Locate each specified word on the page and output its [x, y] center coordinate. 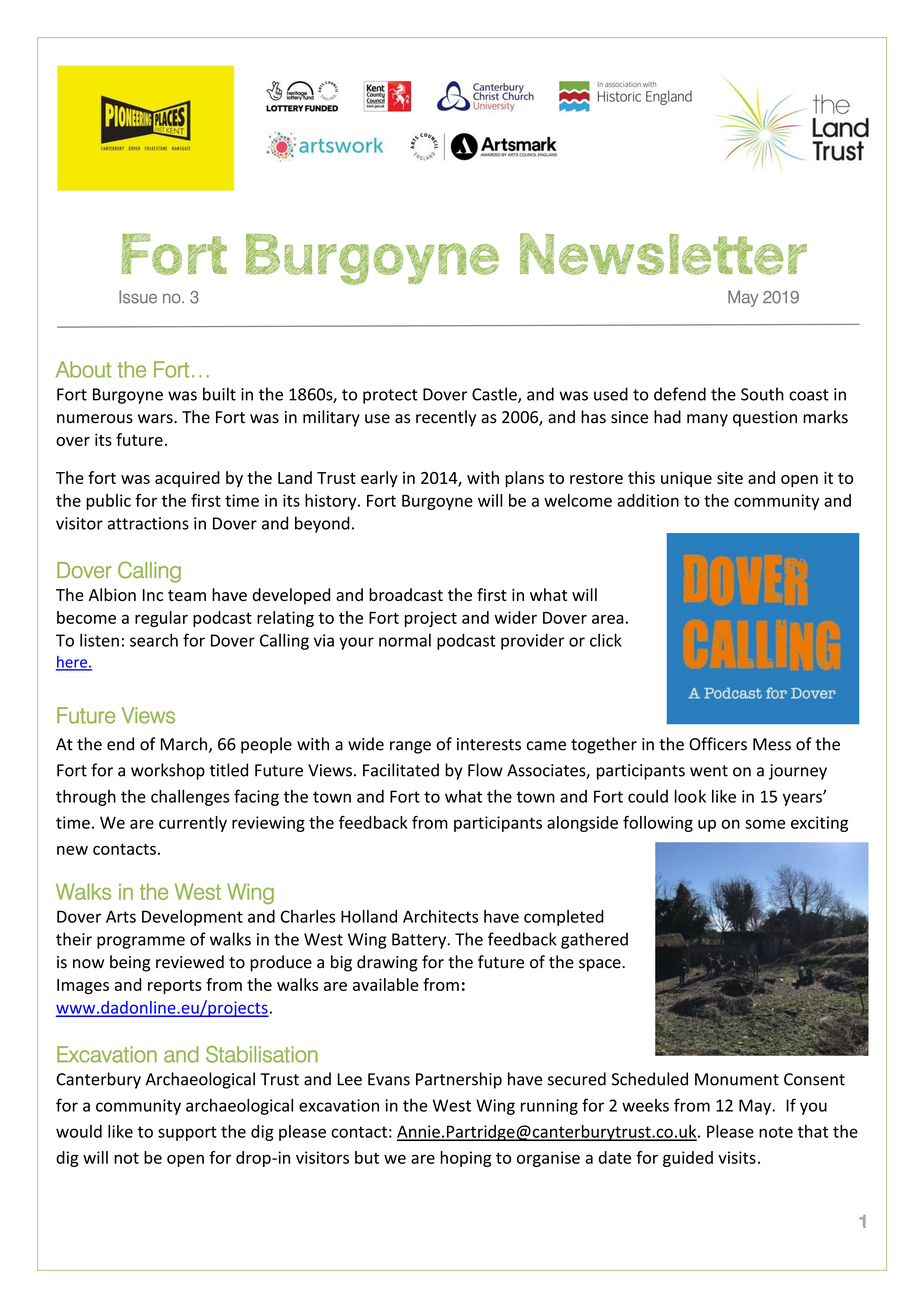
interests [489, 744]
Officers [718, 744]
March [185, 745]
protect [390, 396]
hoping [465, 1159]
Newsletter [663, 254]
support [187, 1133]
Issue [138, 297]
